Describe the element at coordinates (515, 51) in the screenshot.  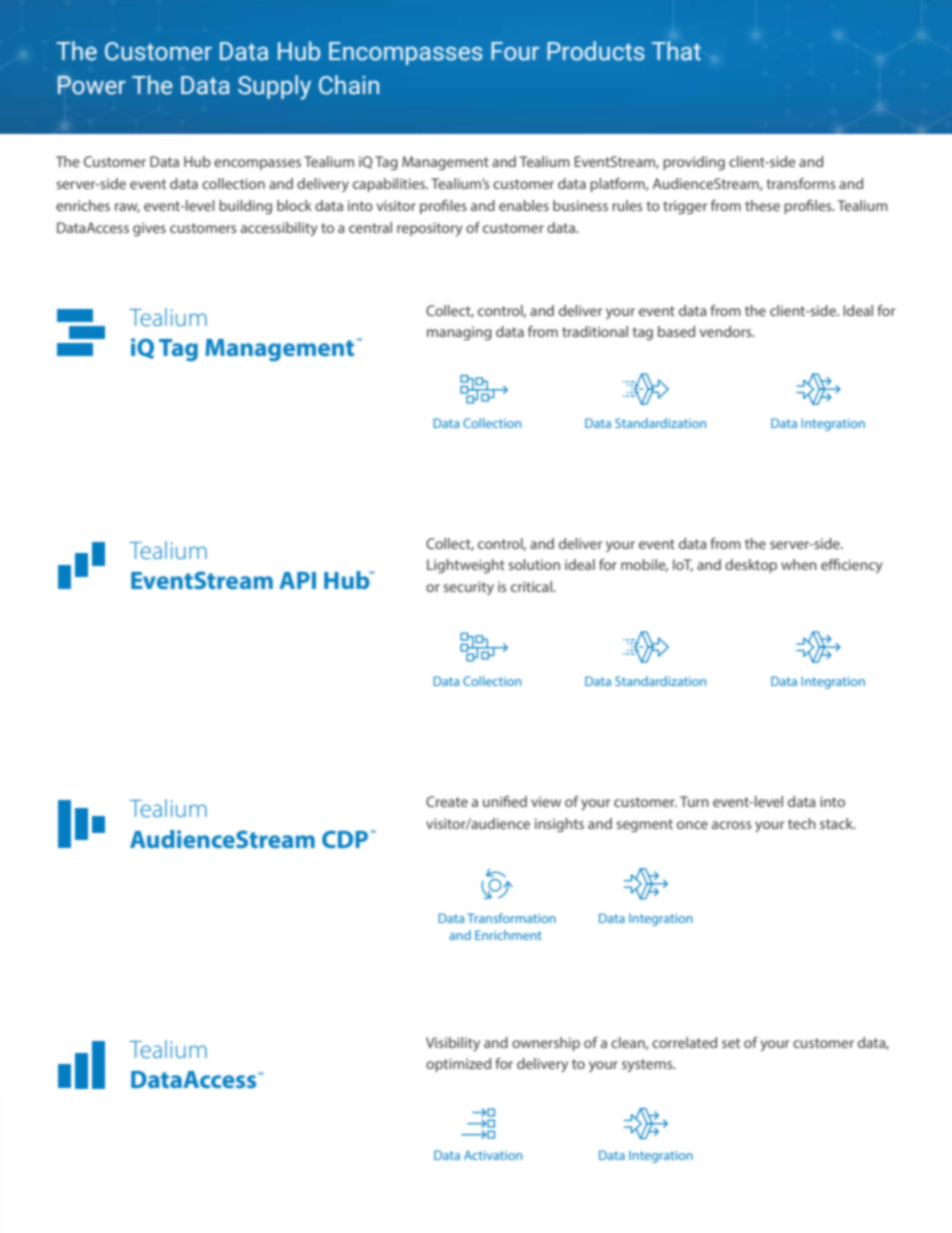
I see `Four` at that location.
